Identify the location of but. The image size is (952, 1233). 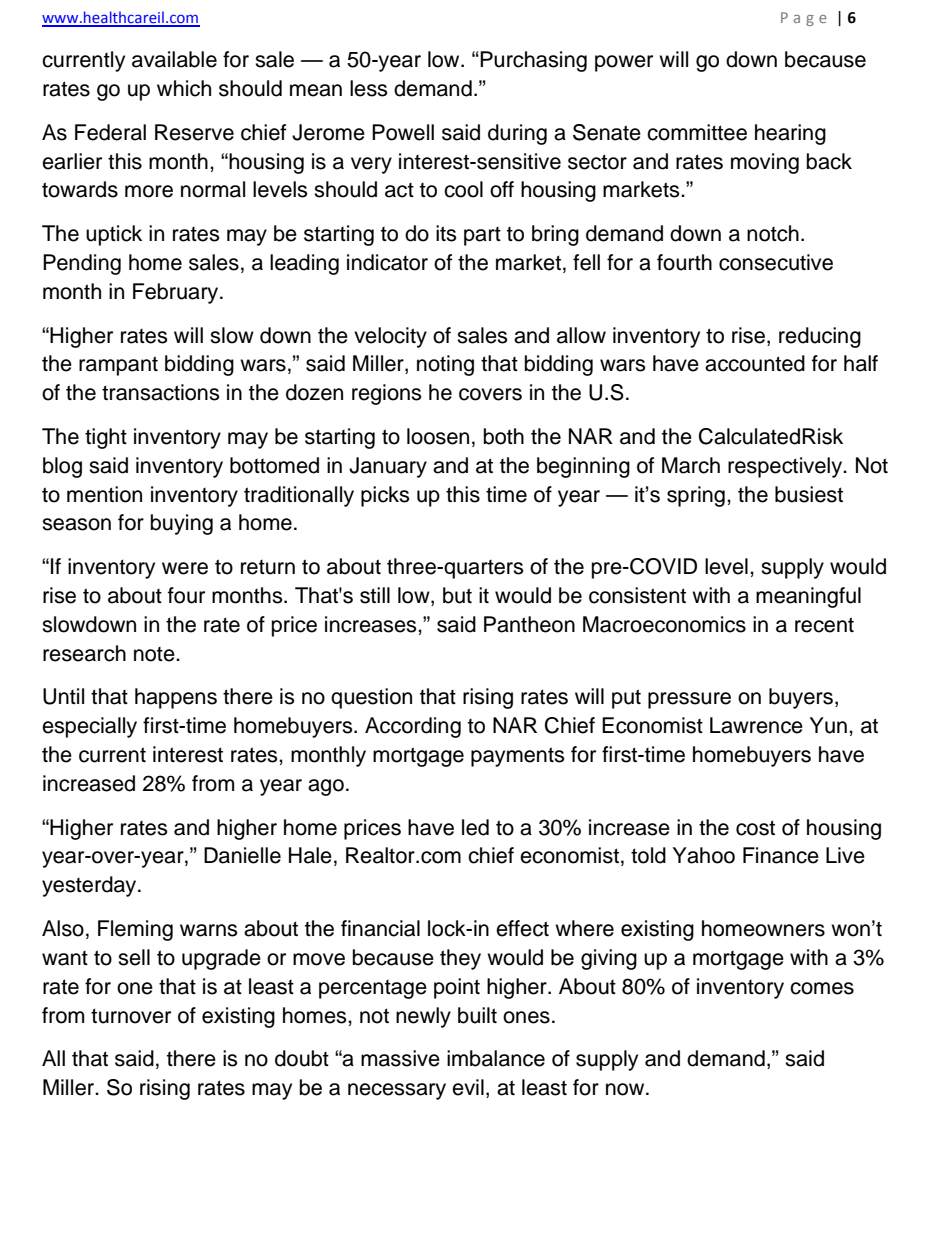
(457, 595).
